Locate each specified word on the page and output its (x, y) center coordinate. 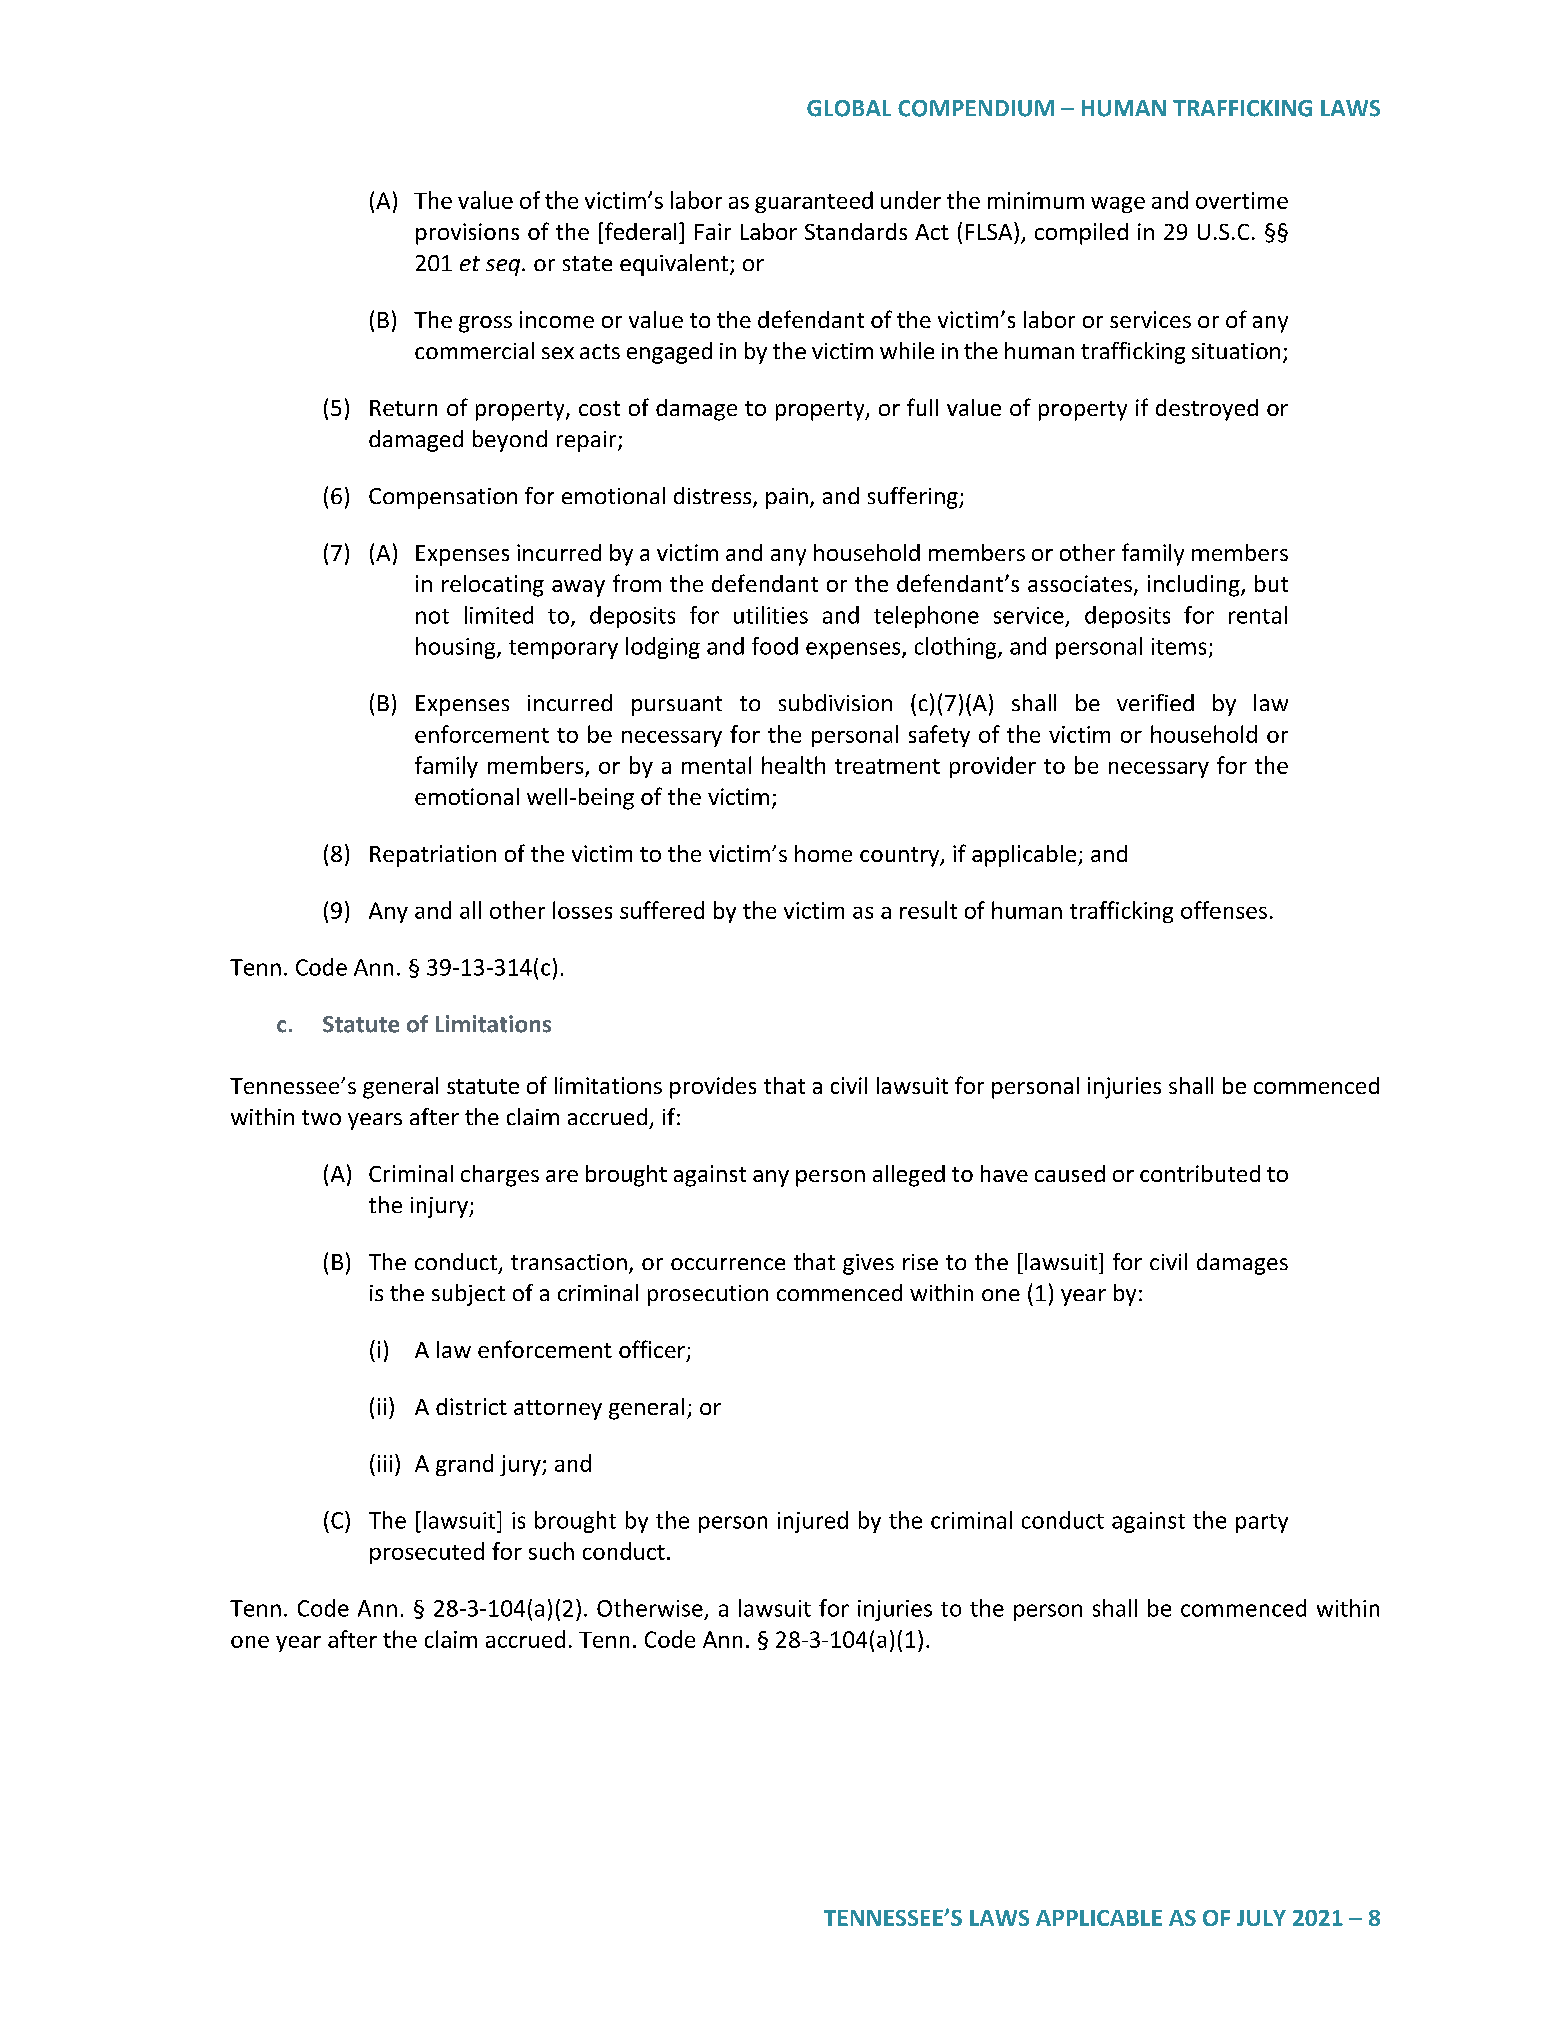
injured (813, 1522)
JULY (1261, 1918)
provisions (467, 234)
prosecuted (427, 1553)
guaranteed (814, 202)
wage (1118, 205)
